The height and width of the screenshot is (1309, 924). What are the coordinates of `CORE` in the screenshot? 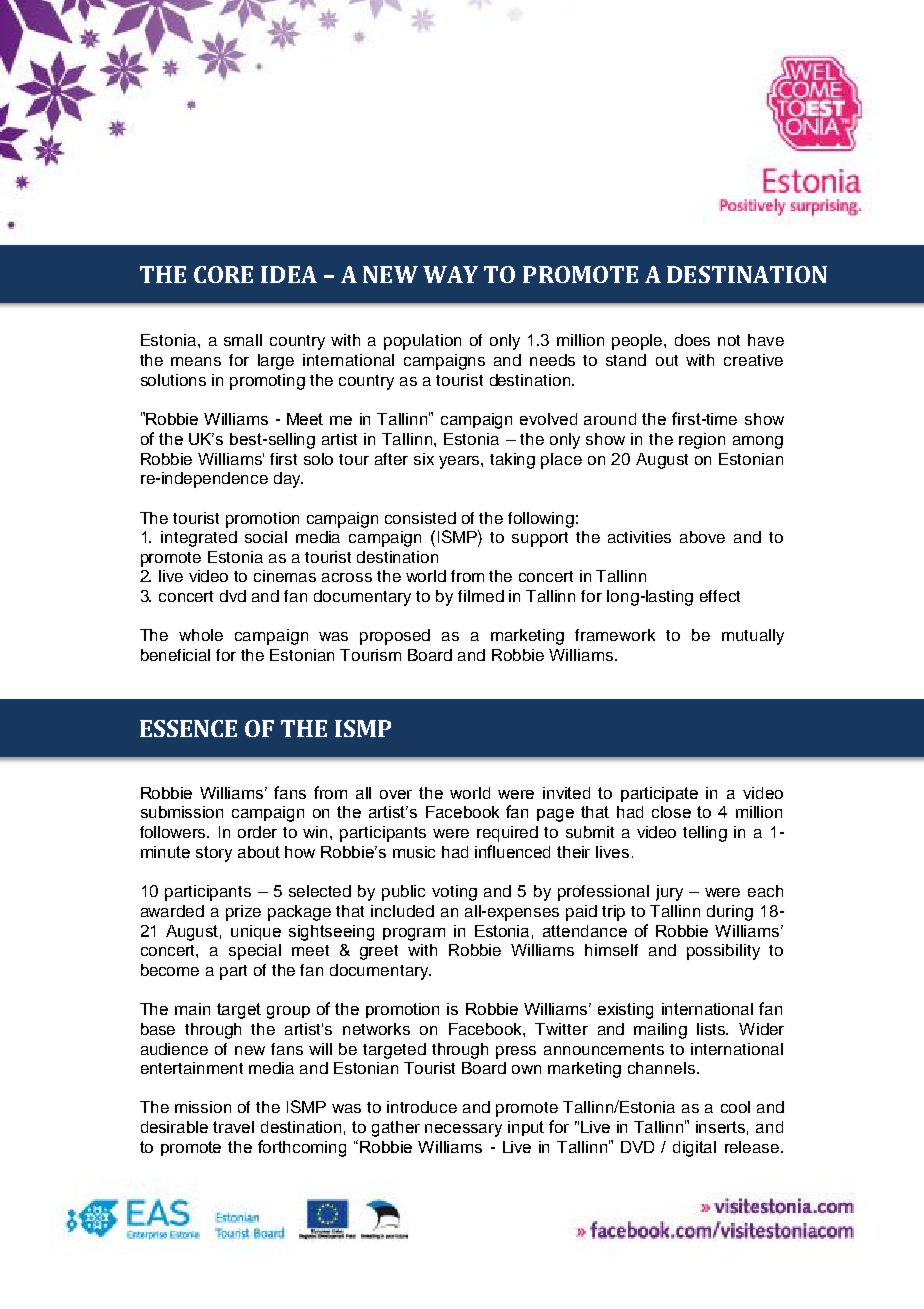 It's located at (223, 274).
